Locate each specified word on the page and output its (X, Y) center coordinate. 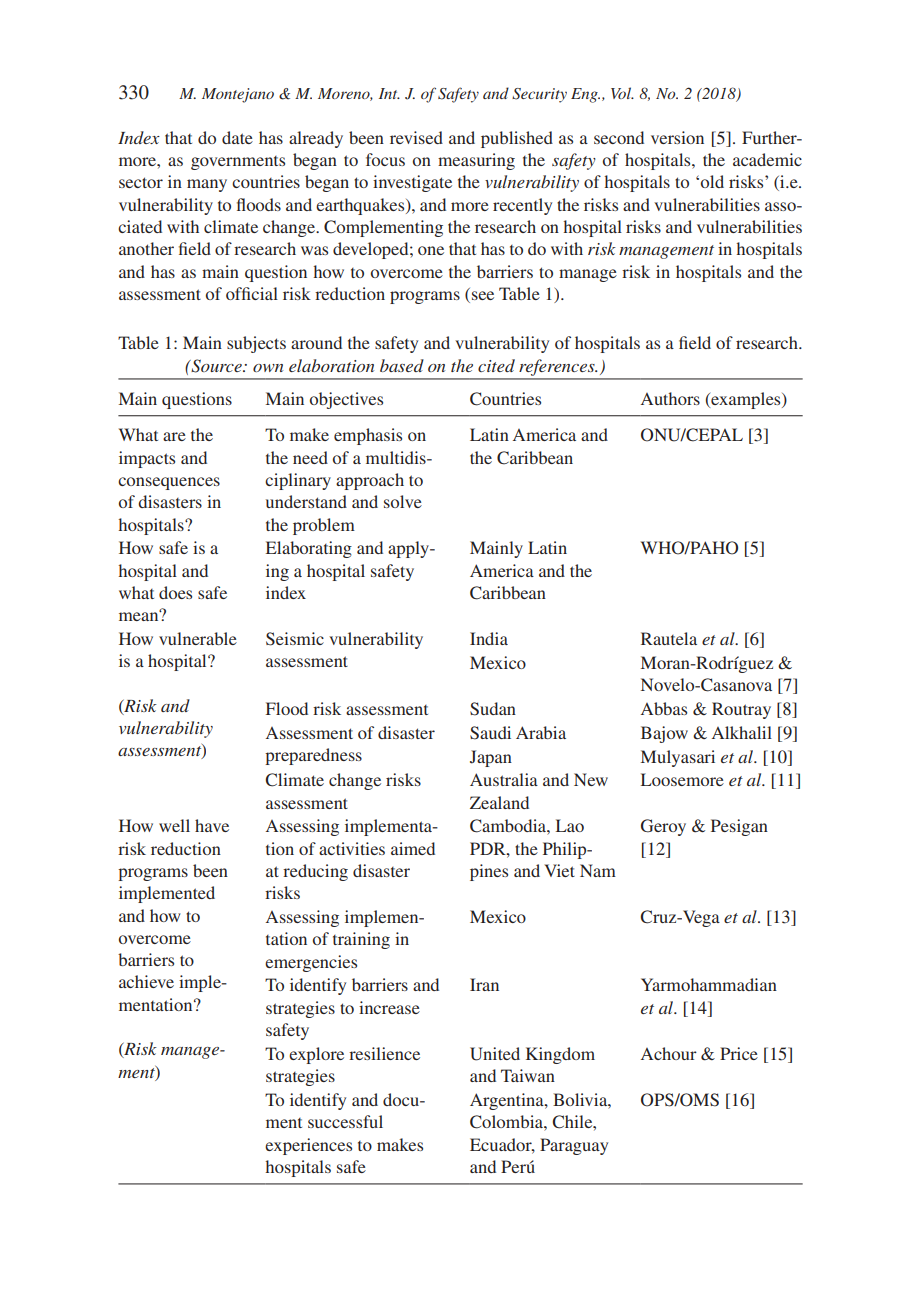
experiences (308, 1146)
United (495, 1054)
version (677, 137)
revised (416, 137)
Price (739, 1053)
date (237, 137)
